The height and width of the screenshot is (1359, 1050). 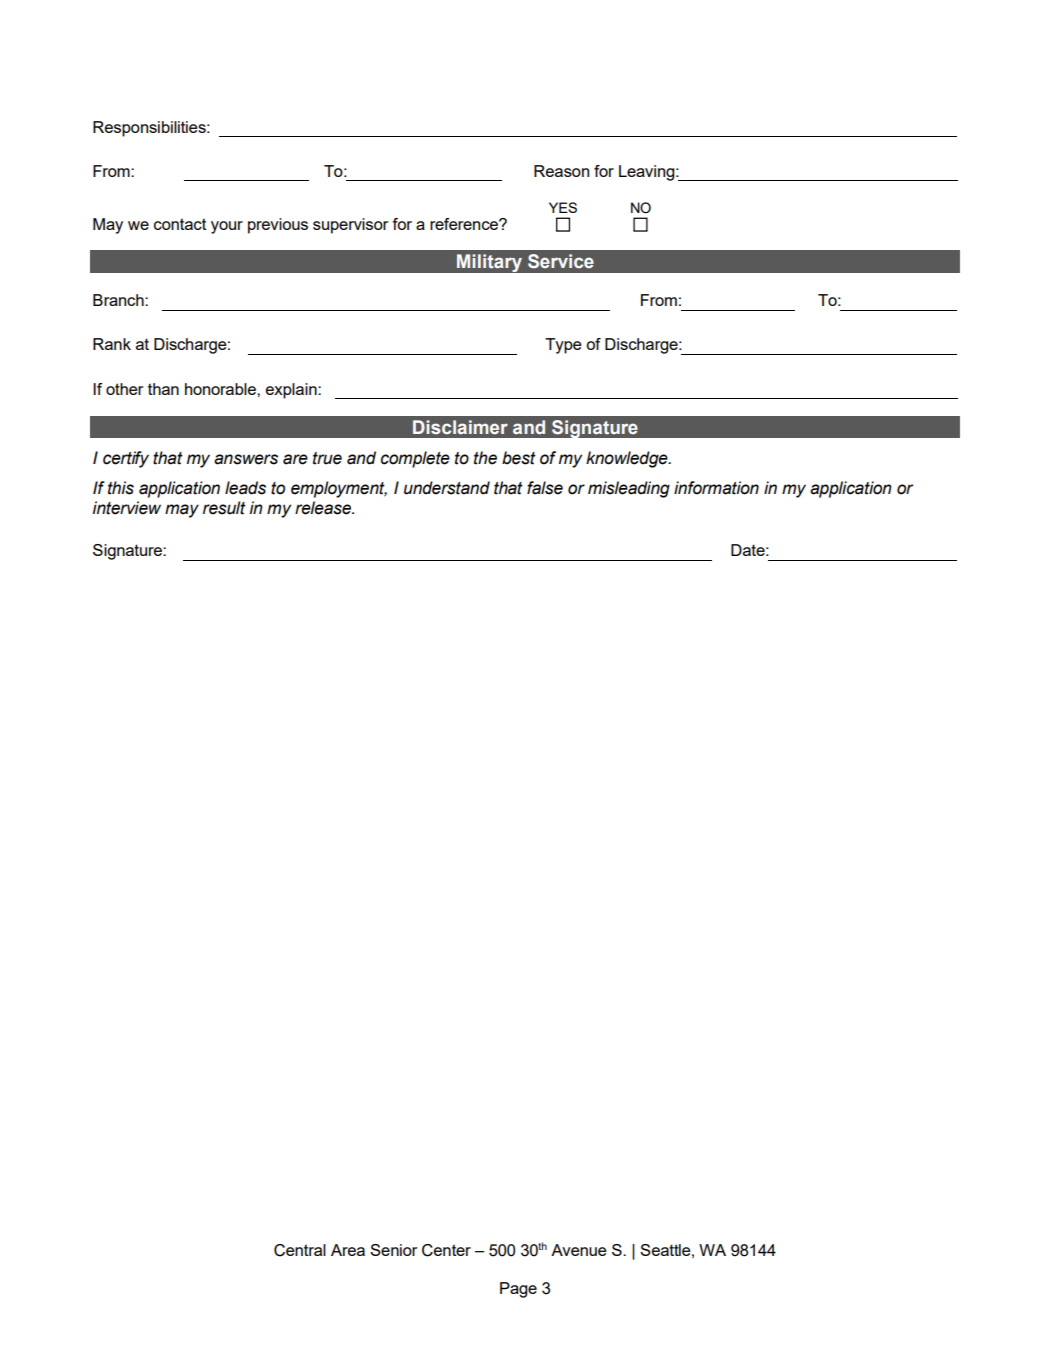 I want to click on complete, so click(x=415, y=459).
